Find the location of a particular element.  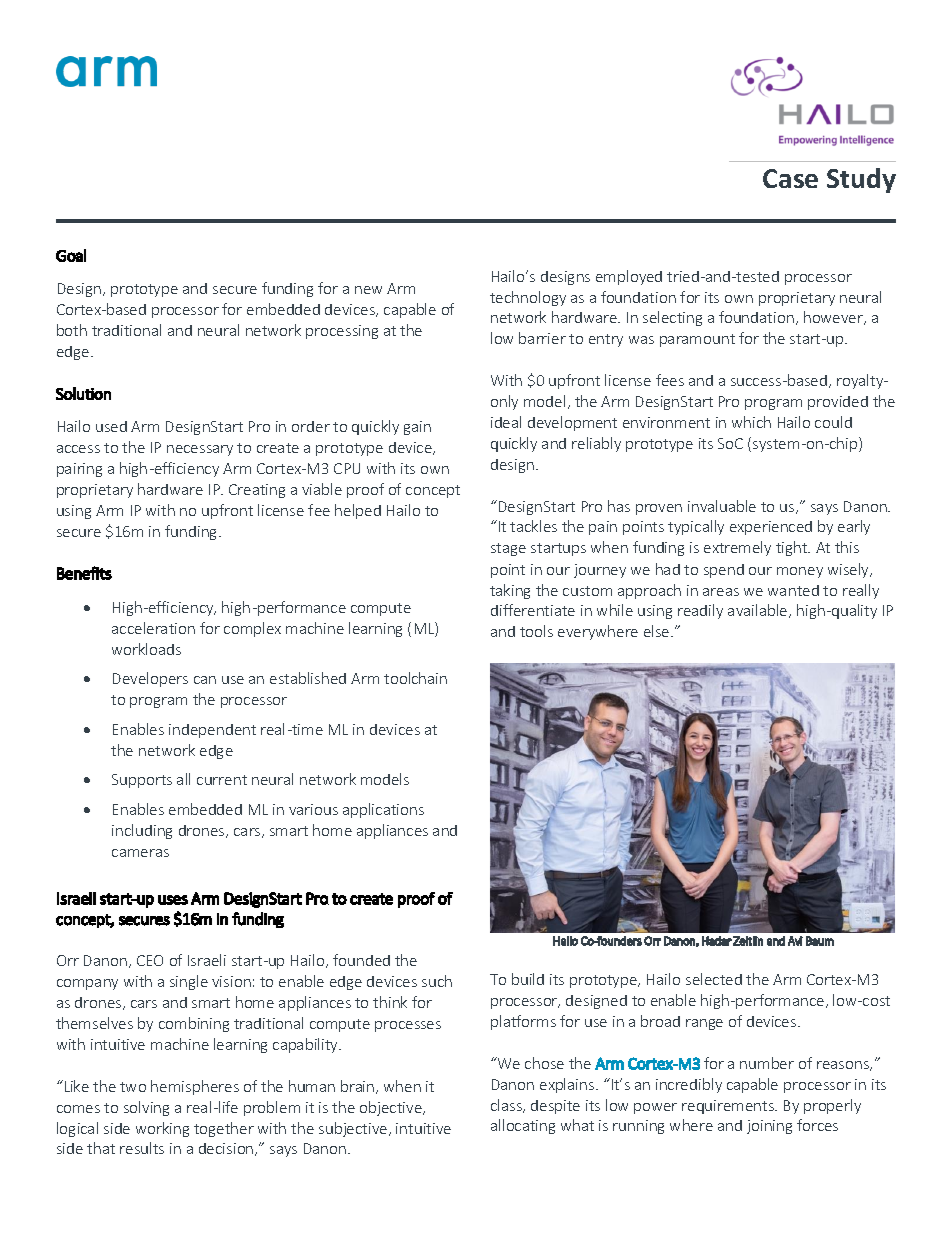

available is located at coordinates (759, 611).
